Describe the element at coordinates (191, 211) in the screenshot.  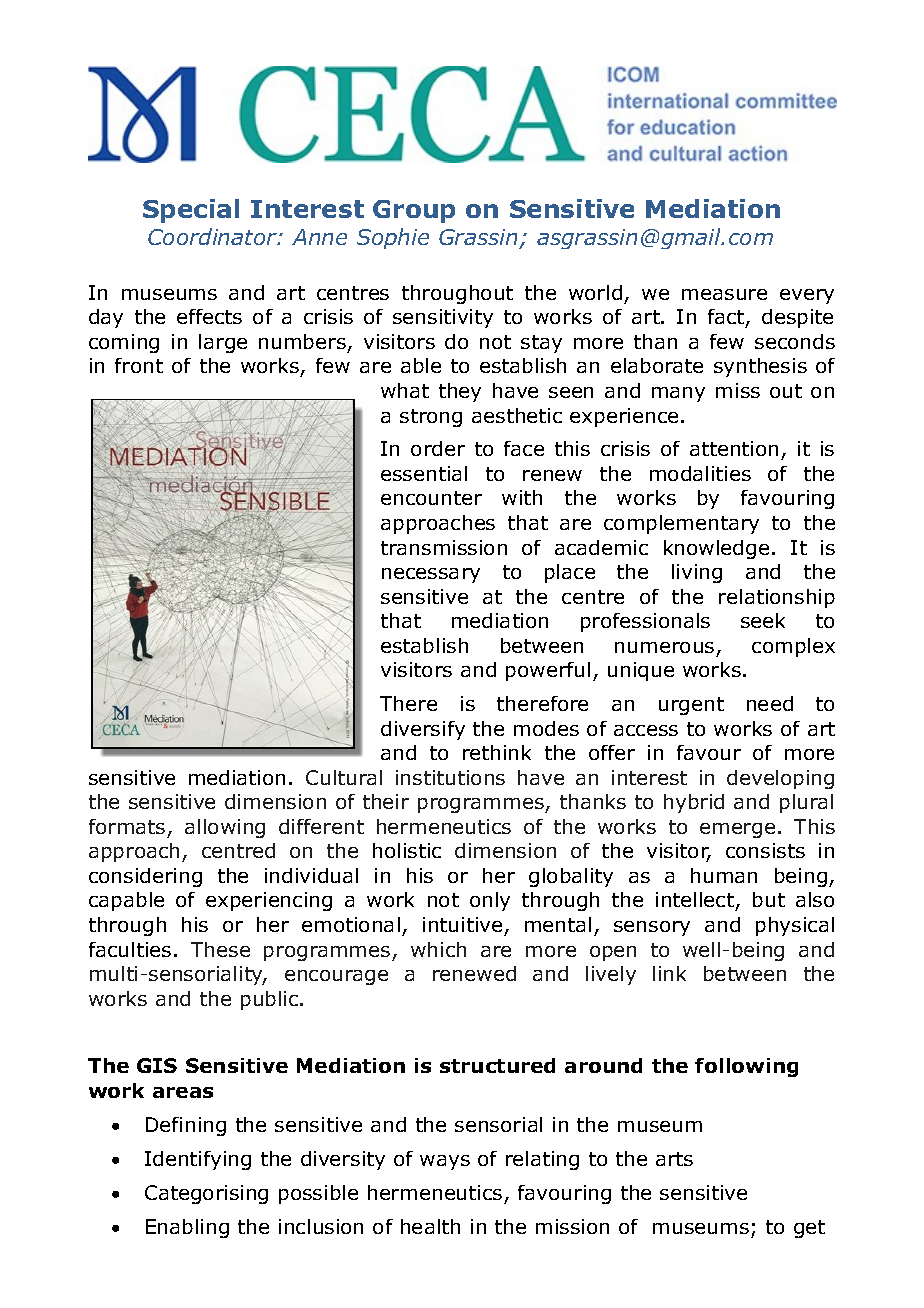
I see `Special` at that location.
